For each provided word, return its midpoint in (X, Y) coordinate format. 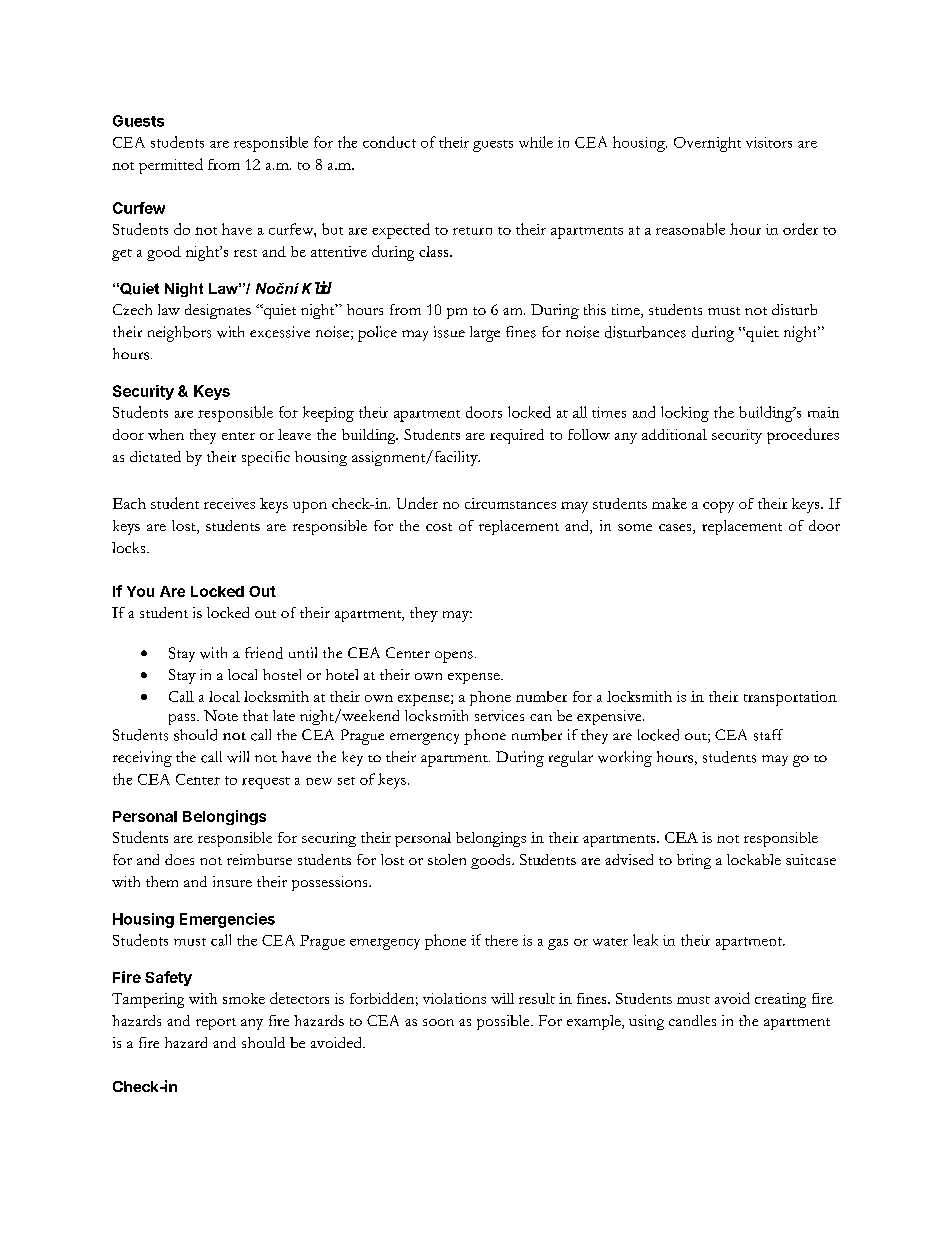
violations (454, 998)
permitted (171, 166)
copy (718, 507)
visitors (769, 142)
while (536, 142)
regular (571, 759)
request (266, 783)
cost (439, 527)
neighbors (179, 334)
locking (685, 414)
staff (768, 735)
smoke (244, 998)
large (485, 334)
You (140, 591)
